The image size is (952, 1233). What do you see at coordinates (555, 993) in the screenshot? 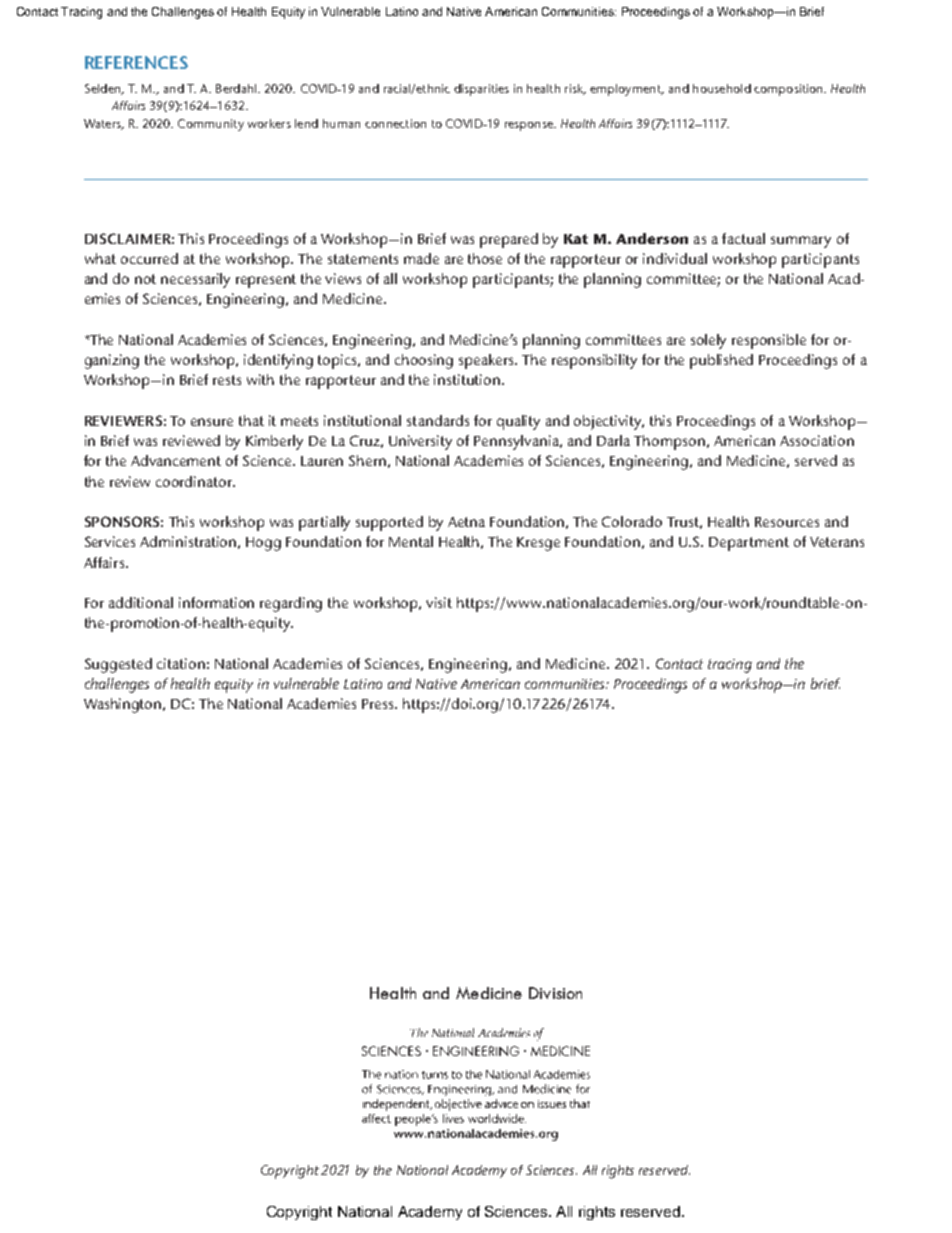
I see `Division` at bounding box center [555, 993].
